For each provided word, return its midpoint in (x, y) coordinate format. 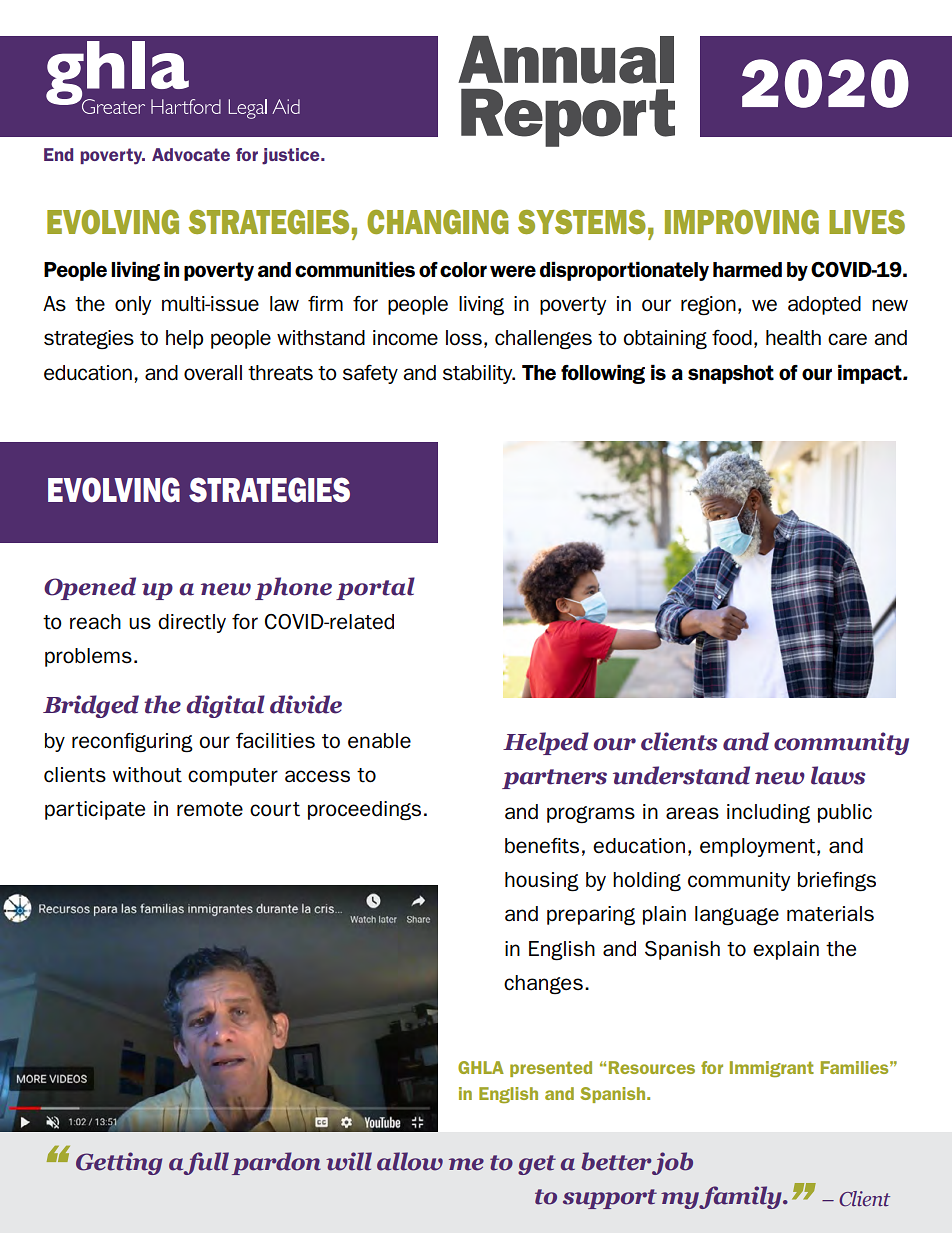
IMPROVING (742, 222)
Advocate (191, 154)
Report (568, 118)
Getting (119, 1163)
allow (410, 1161)
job (672, 1163)
